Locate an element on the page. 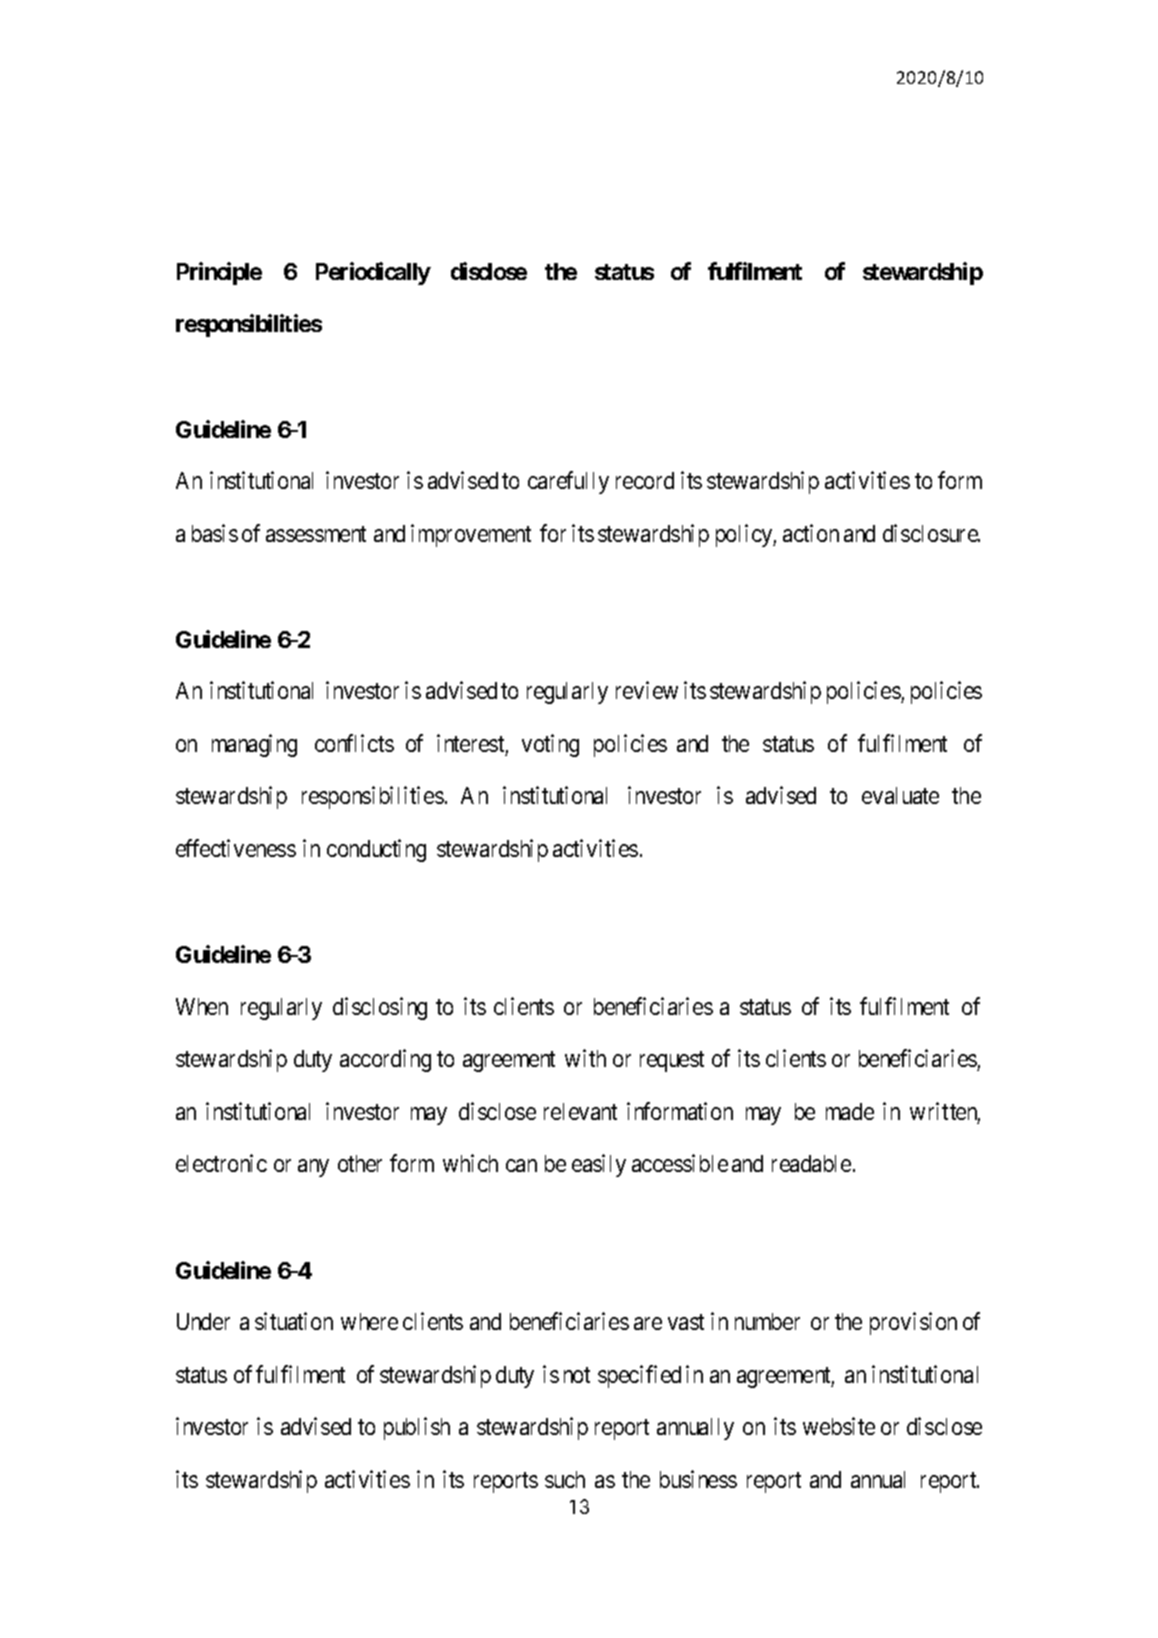 This image has height=1638, width=1158. voting is located at coordinates (550, 745).
